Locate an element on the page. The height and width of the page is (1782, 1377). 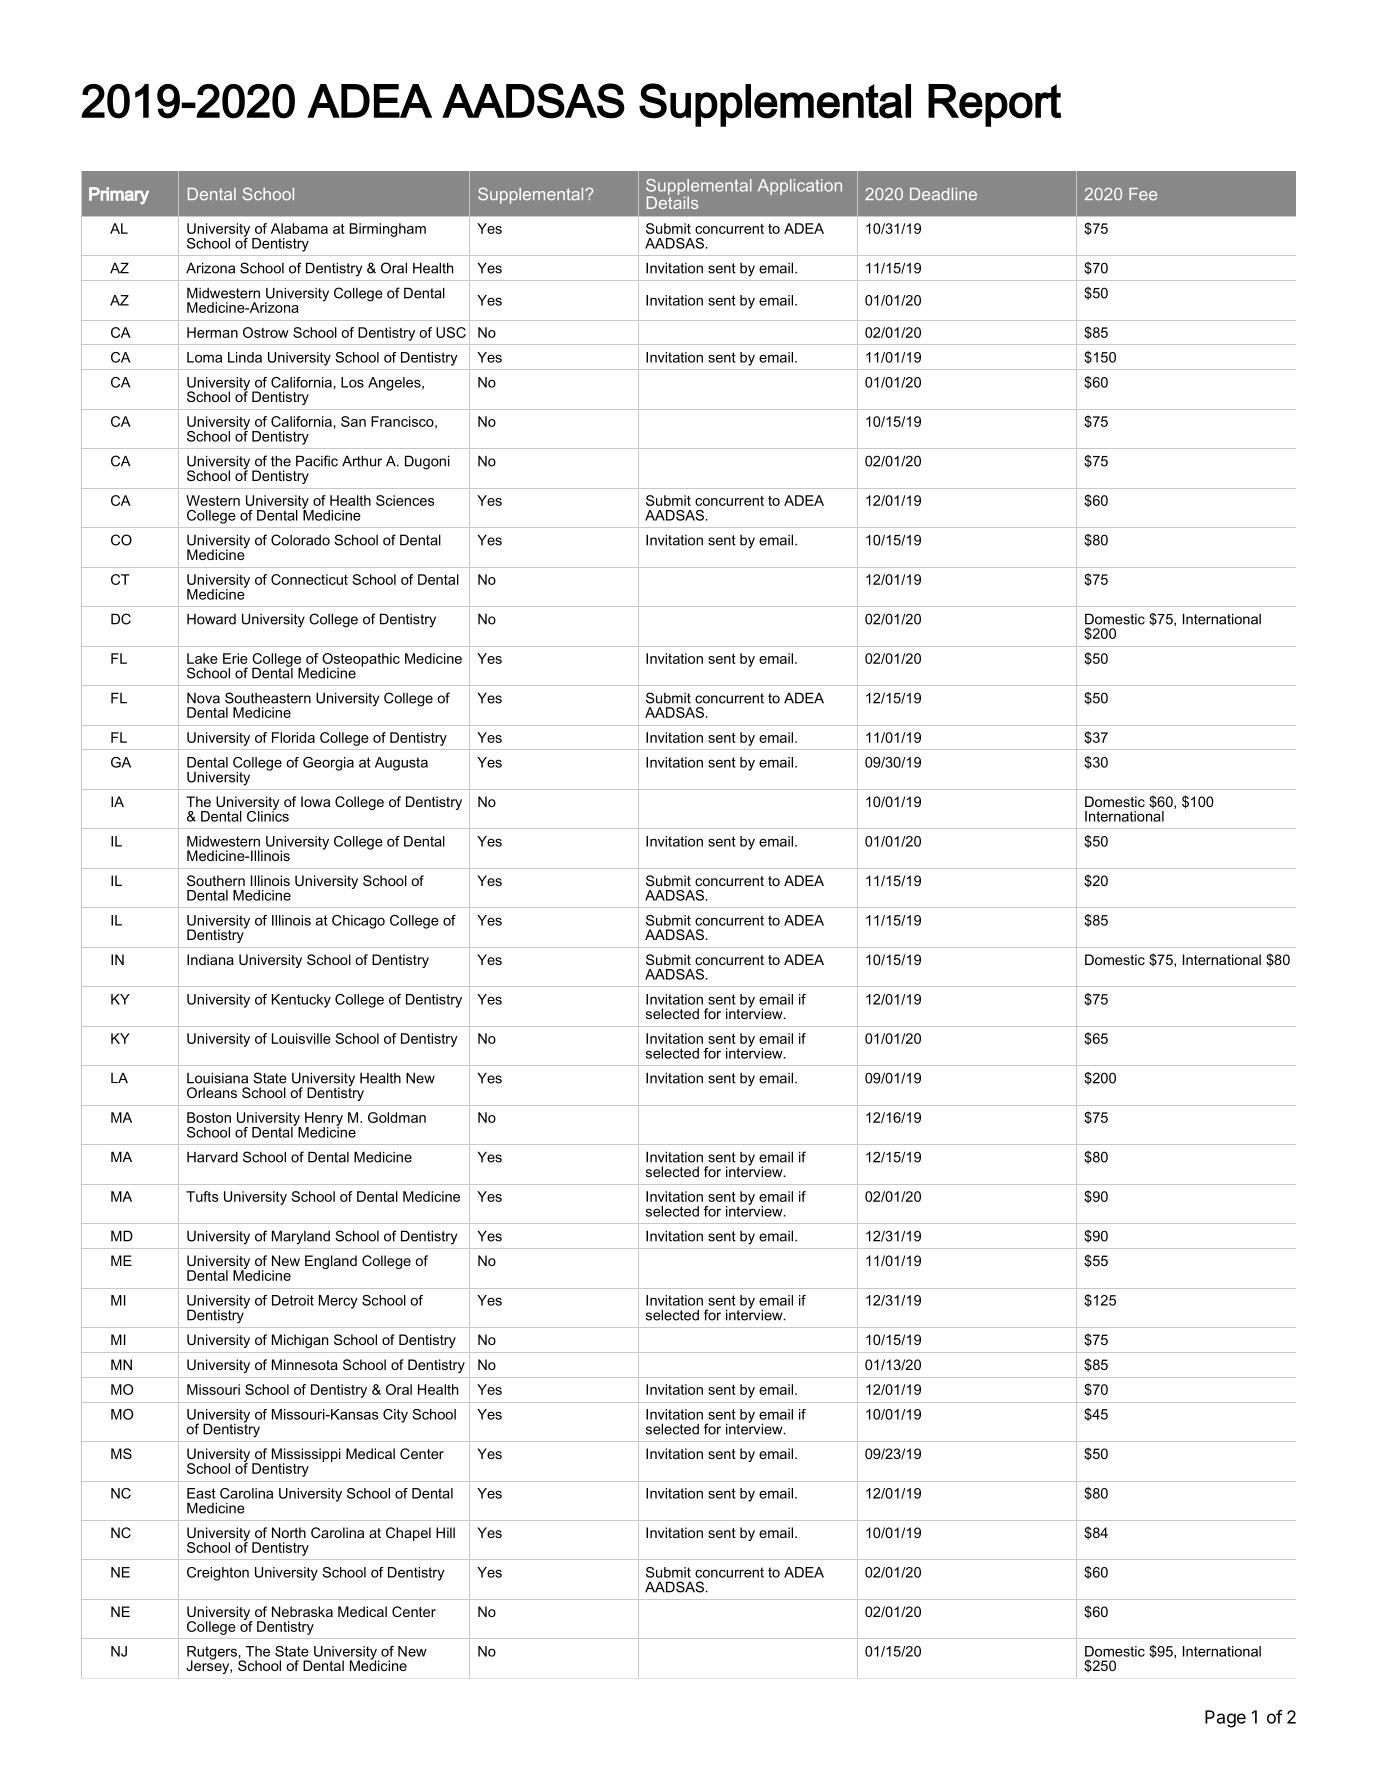
Fee is located at coordinates (1143, 194).
